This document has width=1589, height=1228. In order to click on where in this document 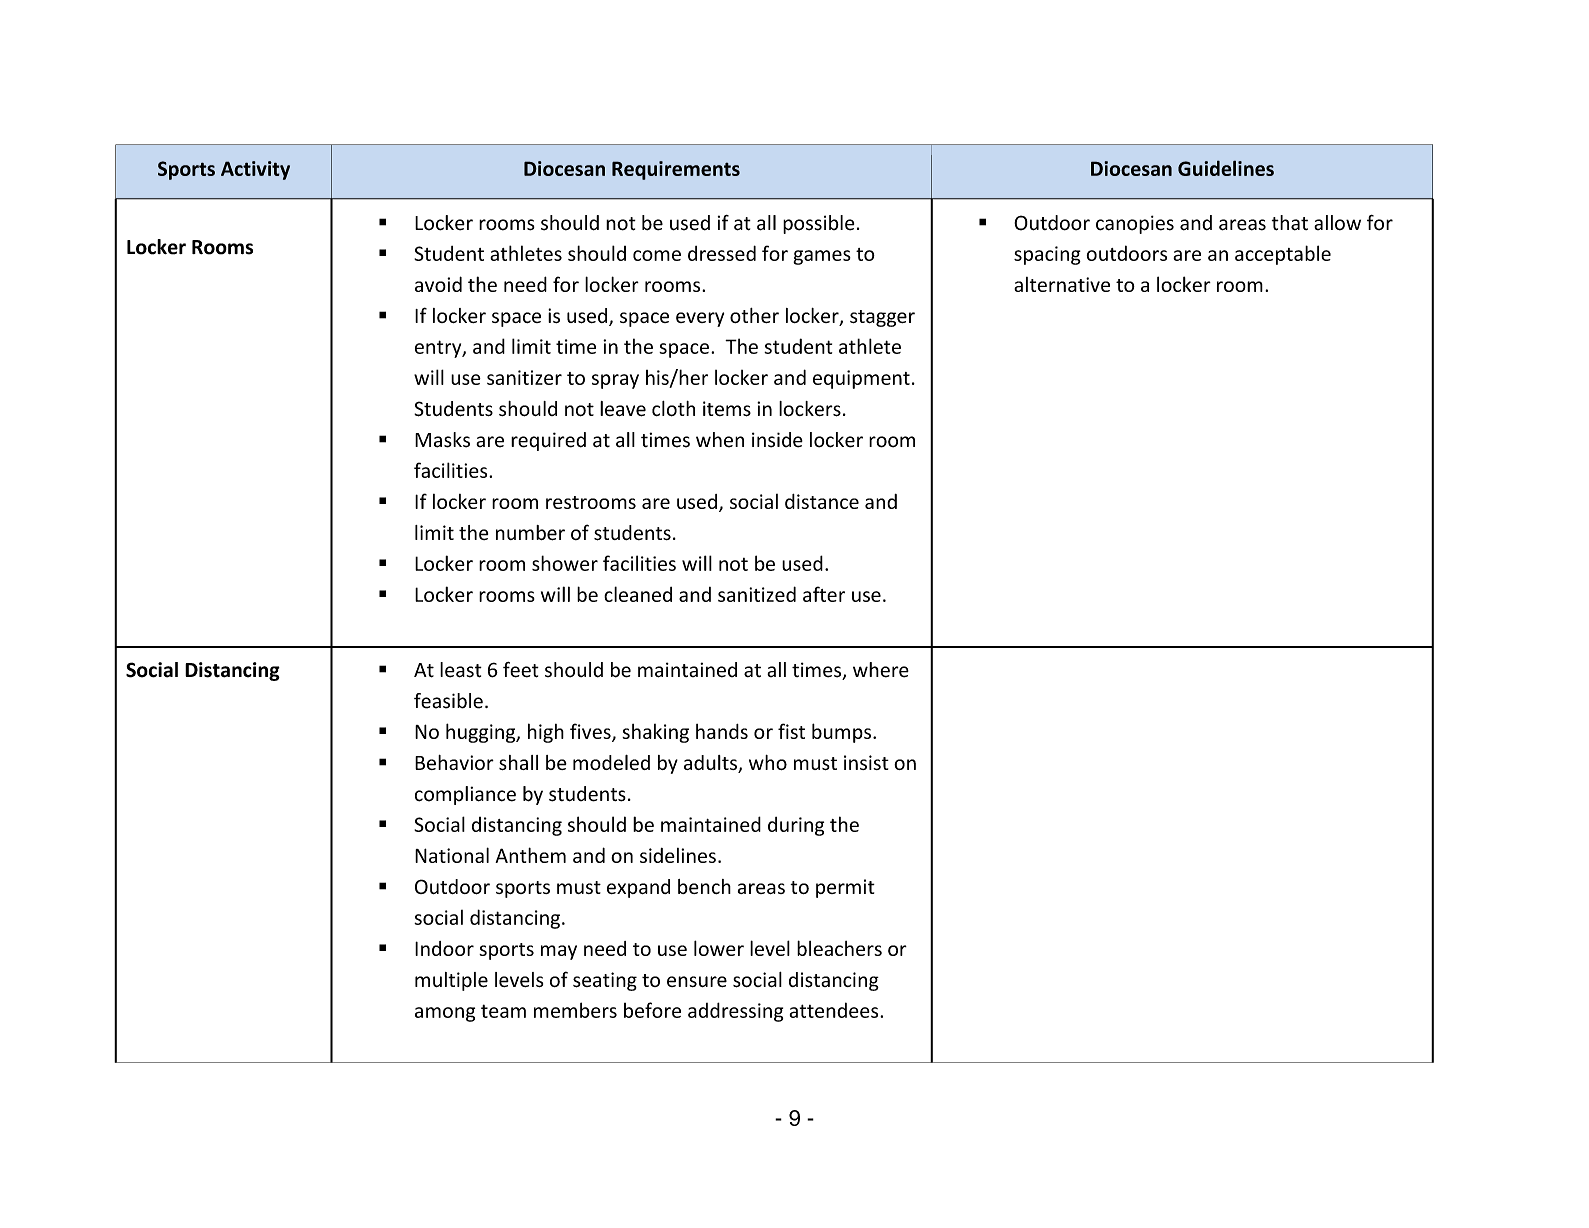, I will do `click(881, 670)`.
